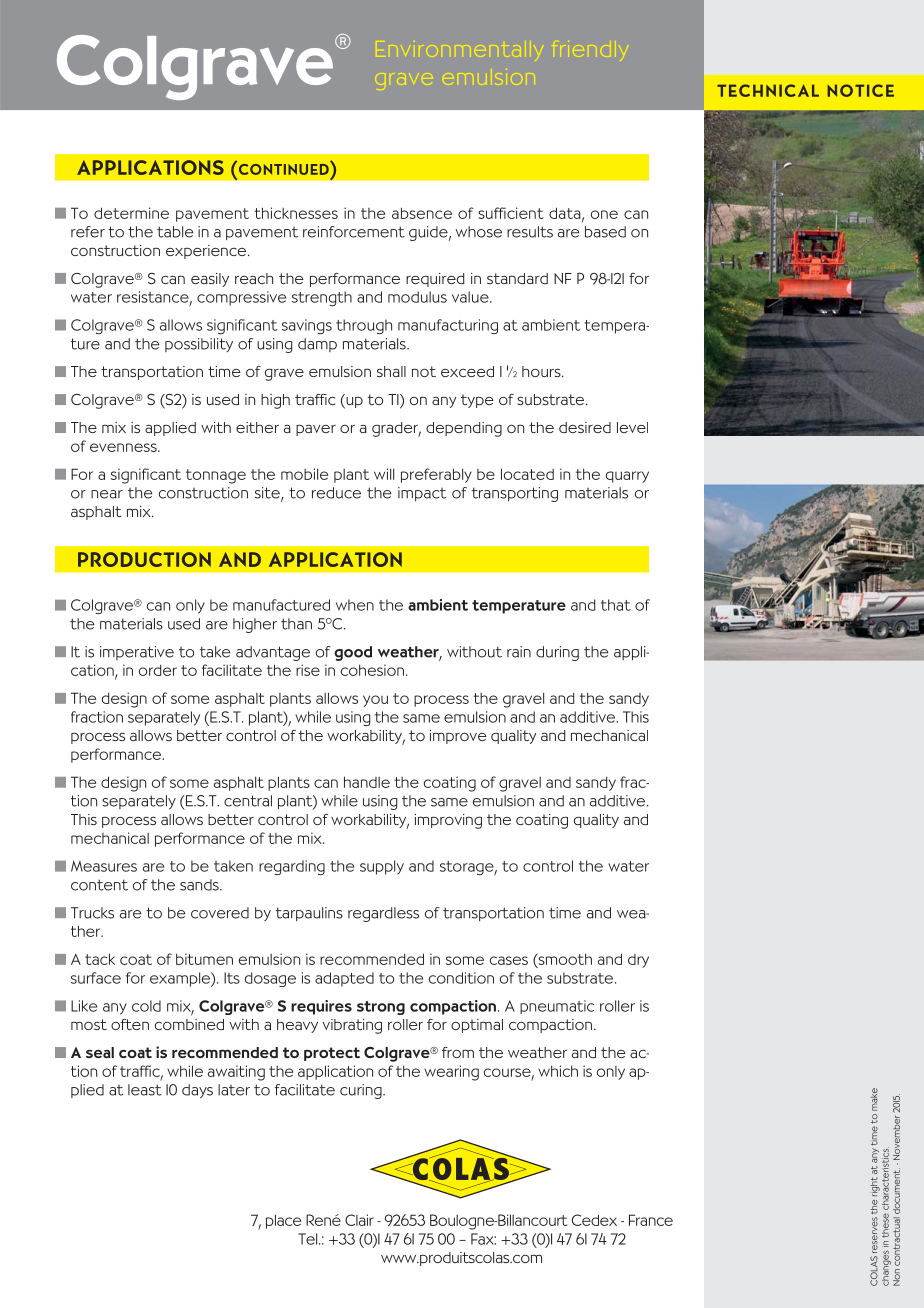 This screenshot has height=1308, width=924. What do you see at coordinates (651, 1220) in the screenshot?
I see `France` at bounding box center [651, 1220].
